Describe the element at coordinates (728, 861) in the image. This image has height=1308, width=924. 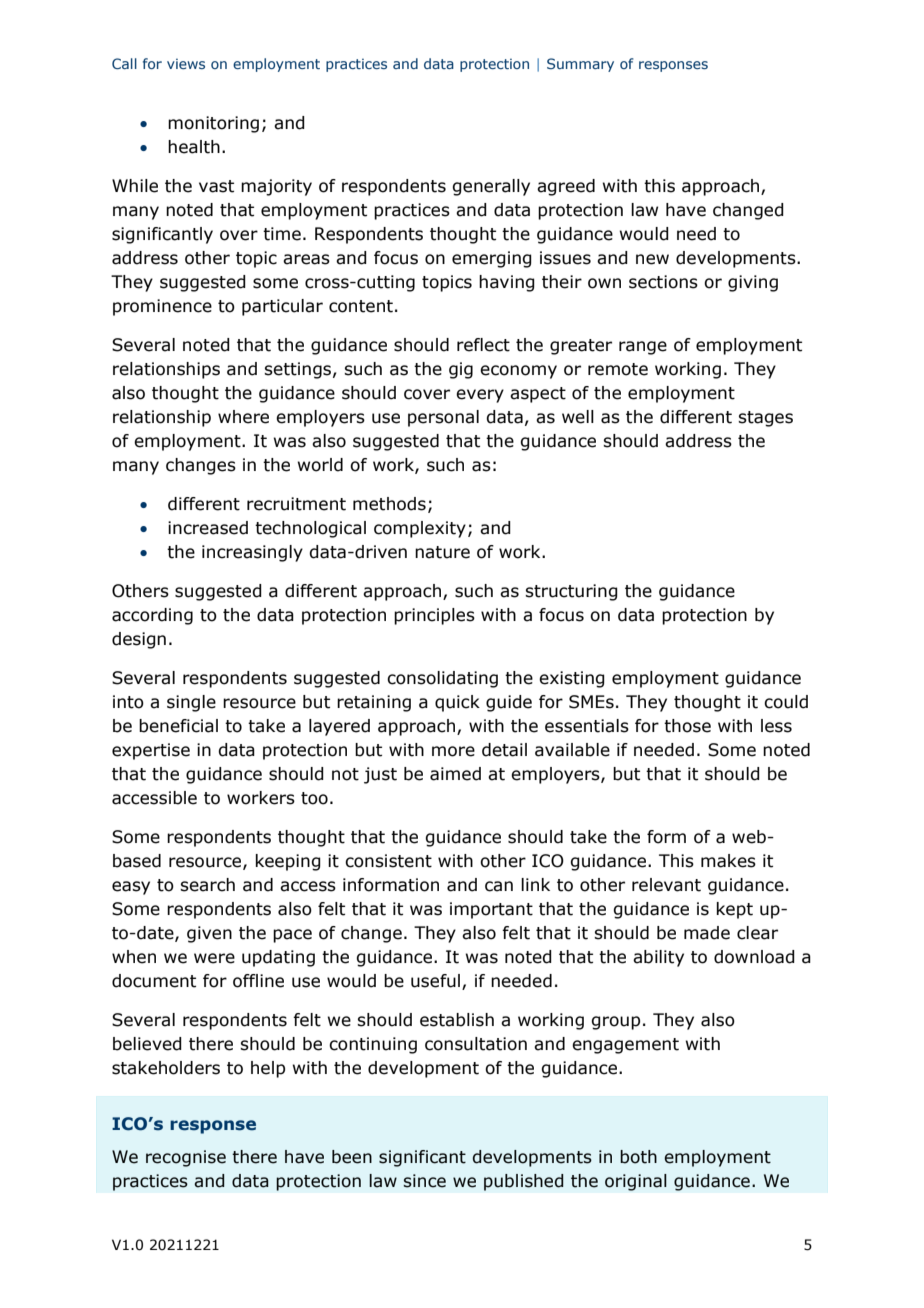
I see `makes` at that location.
